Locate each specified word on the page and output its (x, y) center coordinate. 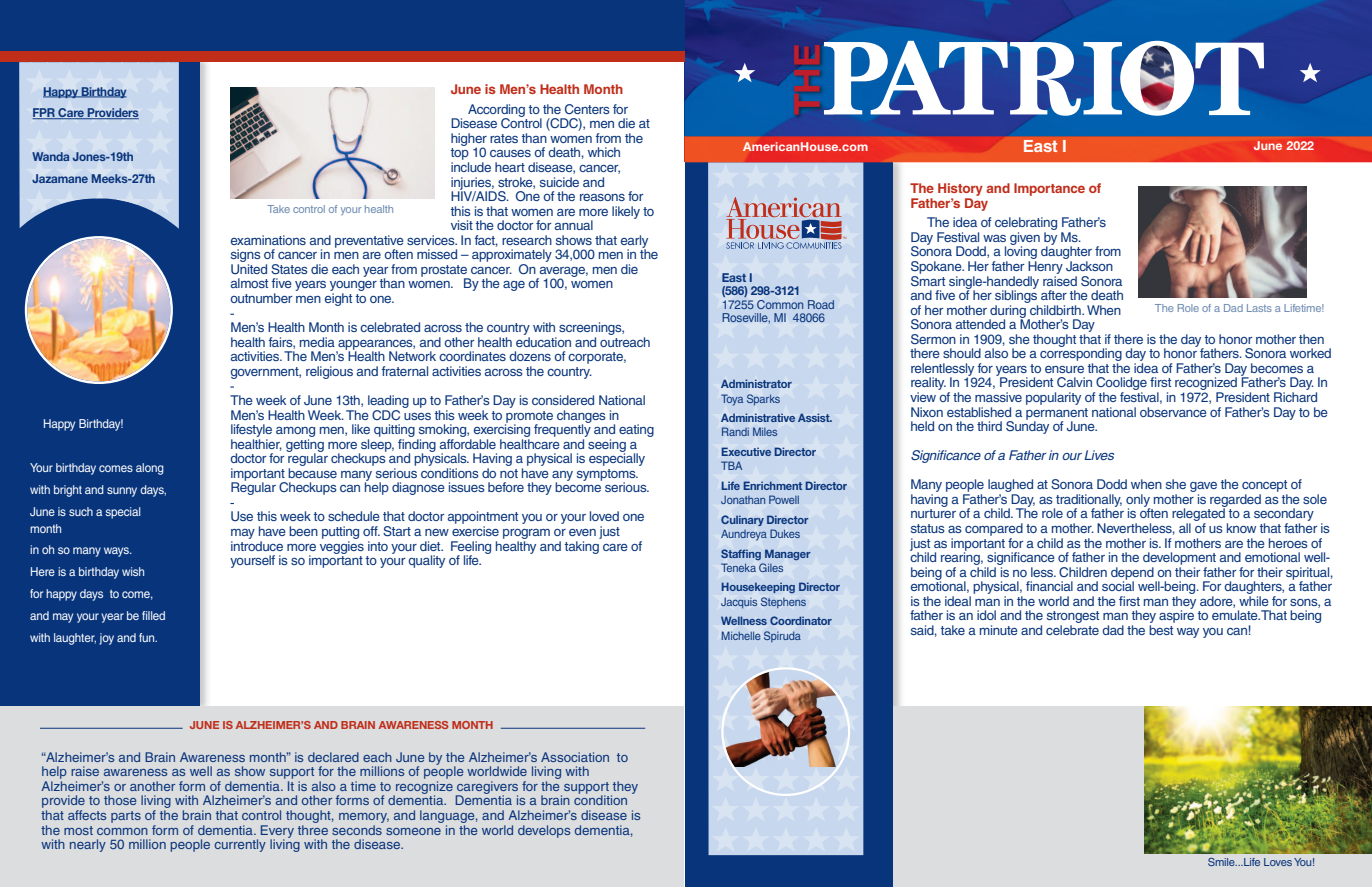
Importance (1049, 189)
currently (240, 845)
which (604, 152)
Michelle (741, 635)
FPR (44, 113)
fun (148, 637)
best (1161, 630)
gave (1203, 488)
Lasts (1259, 308)
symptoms (607, 476)
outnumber (261, 298)
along (150, 469)
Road (821, 304)
